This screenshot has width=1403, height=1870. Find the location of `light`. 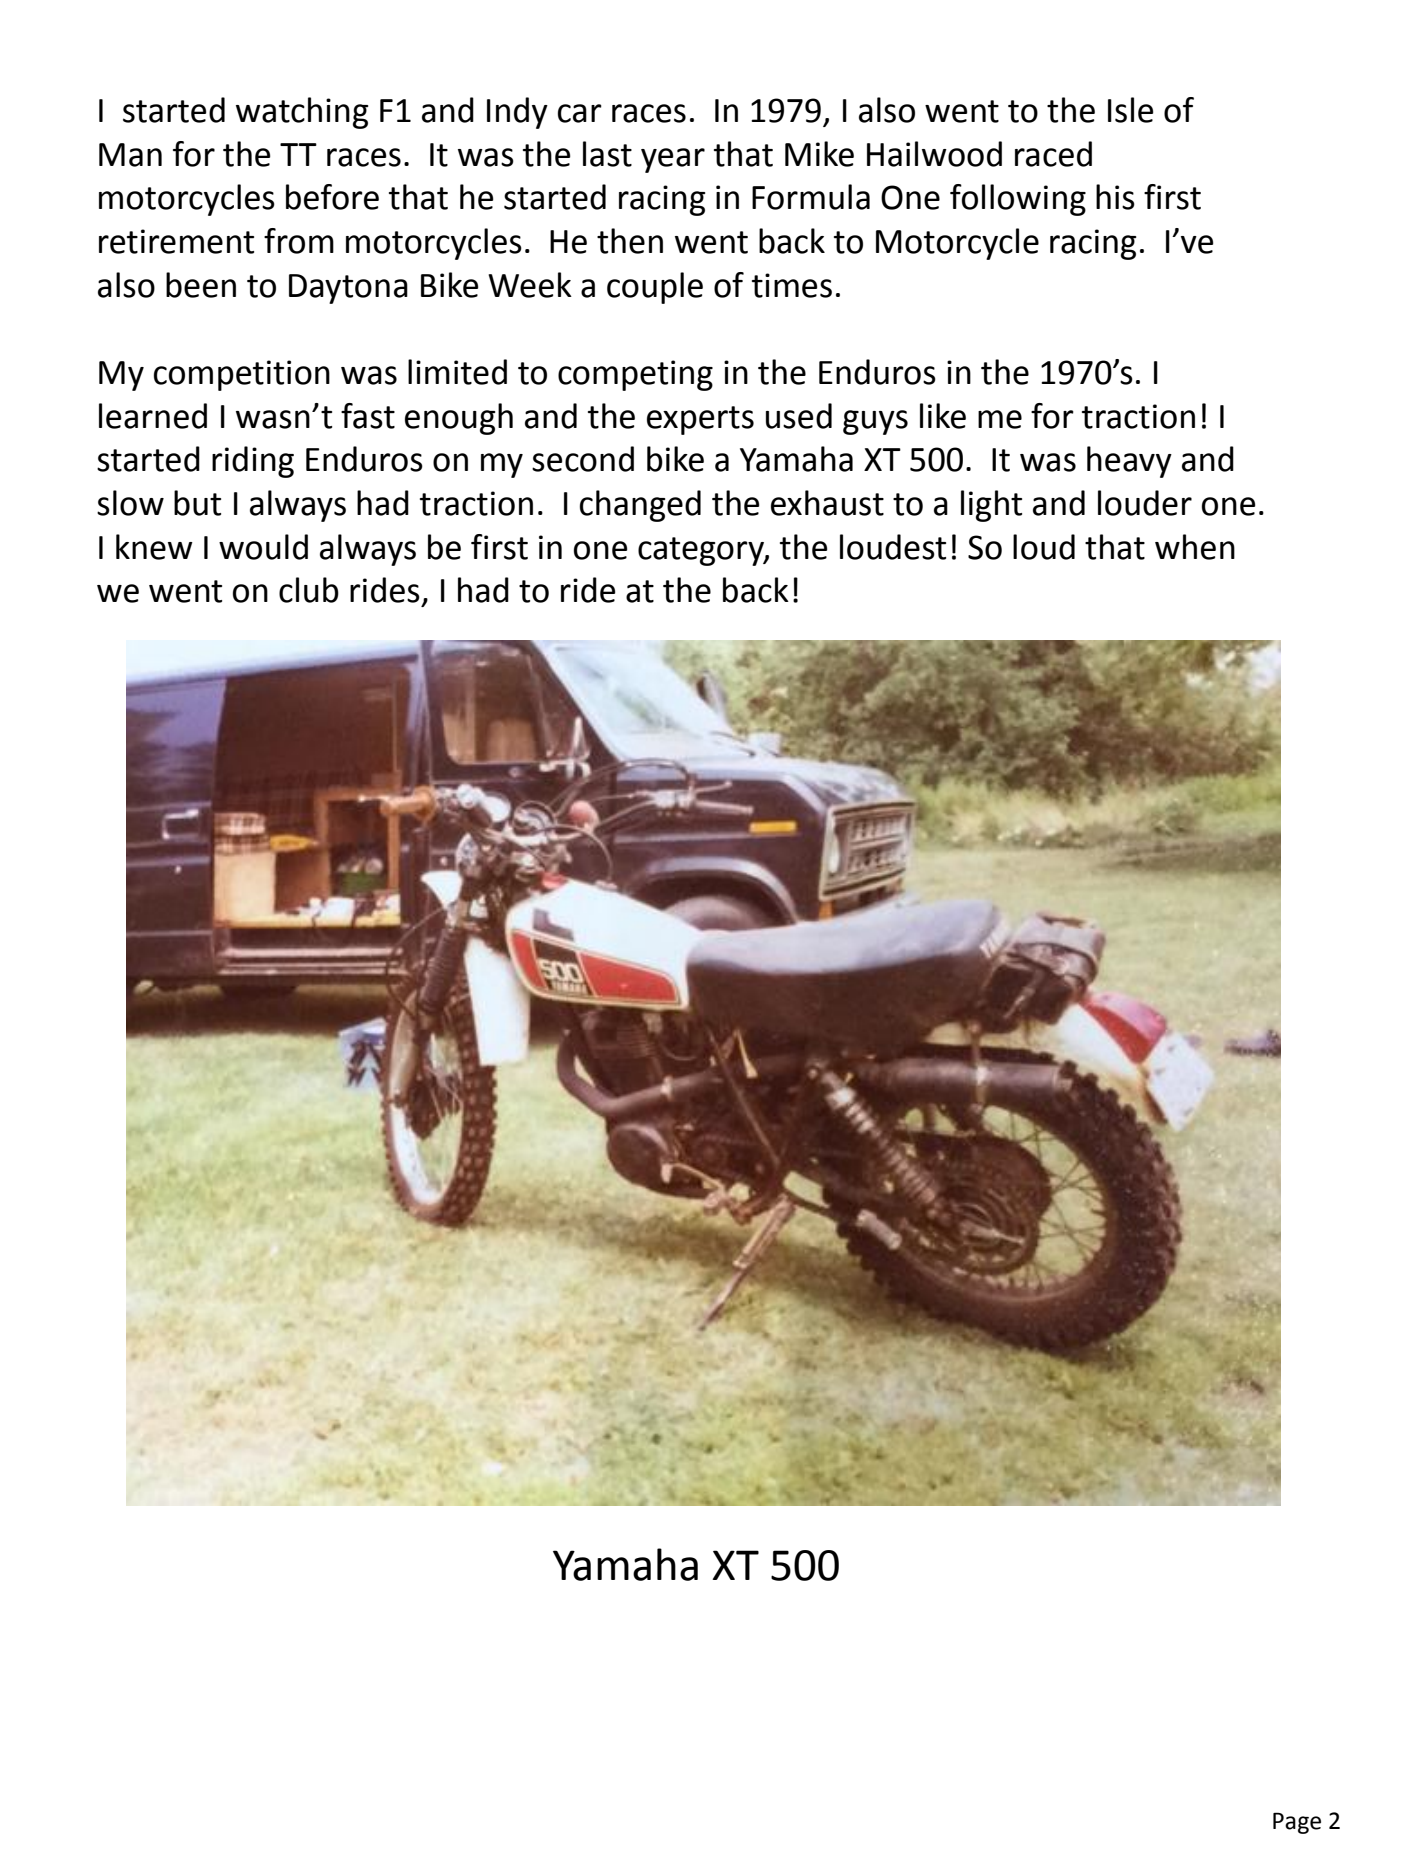

light is located at coordinates (991, 506).
